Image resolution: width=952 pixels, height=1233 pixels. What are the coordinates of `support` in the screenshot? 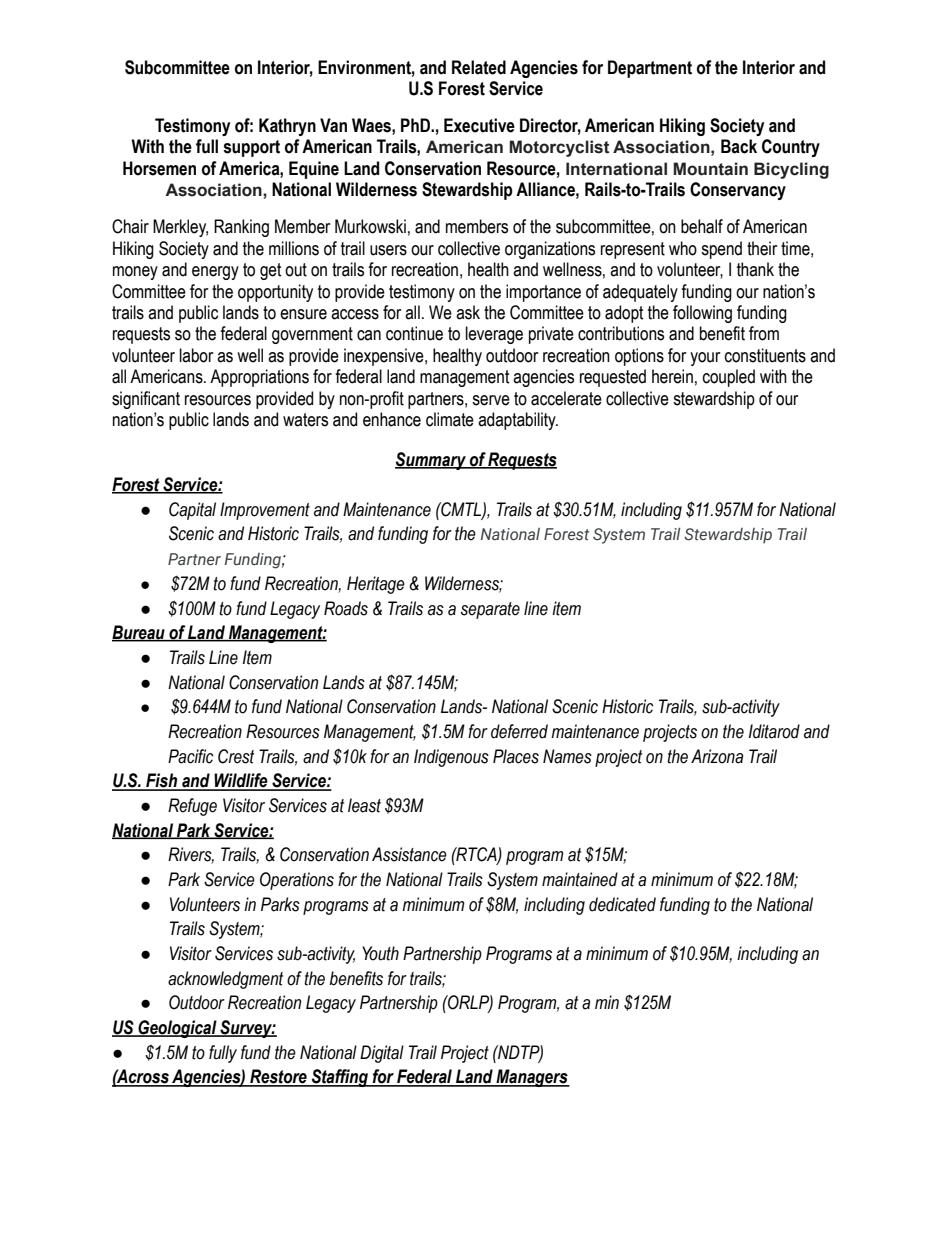 It's located at (251, 148).
